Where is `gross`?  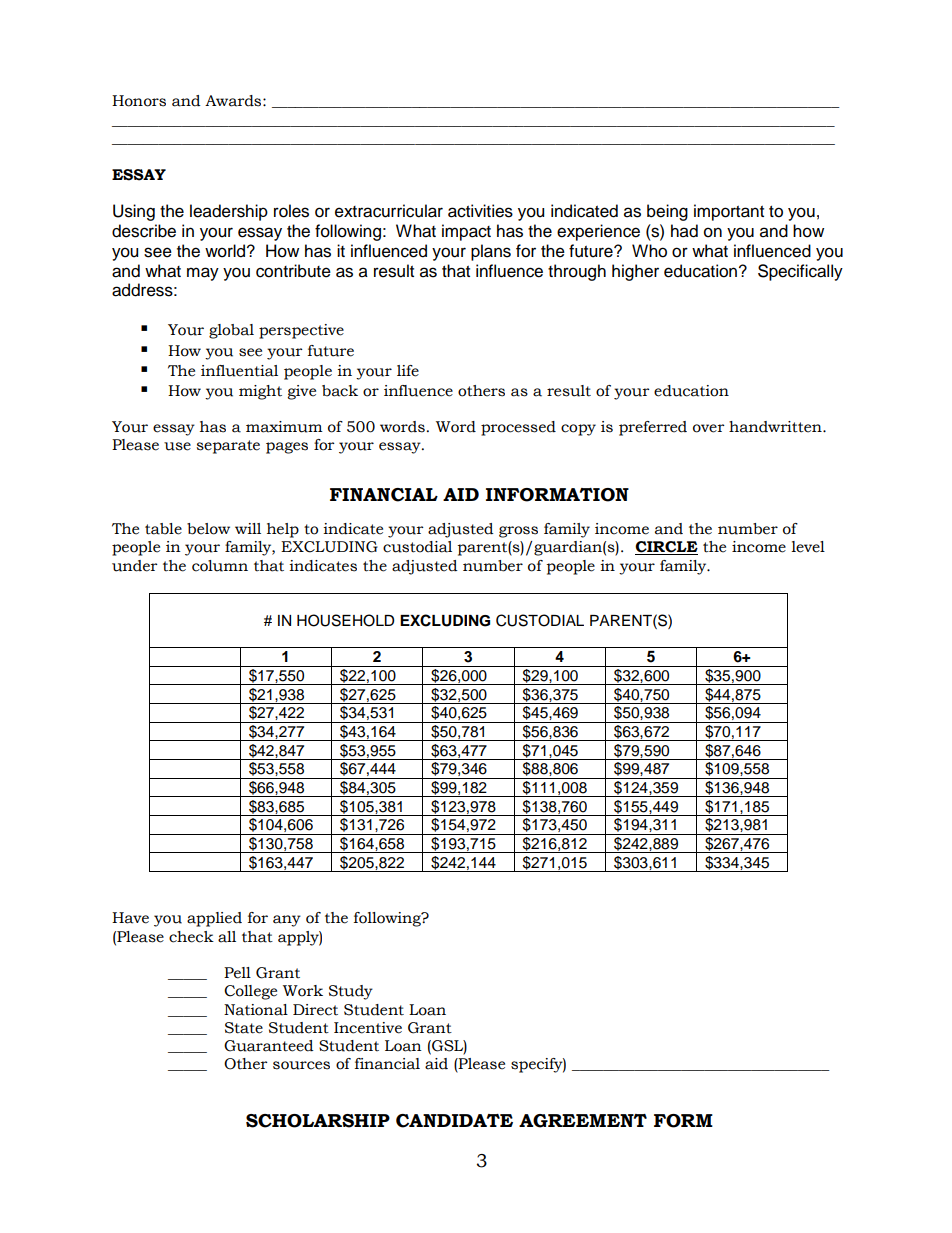
gross is located at coordinates (518, 532).
